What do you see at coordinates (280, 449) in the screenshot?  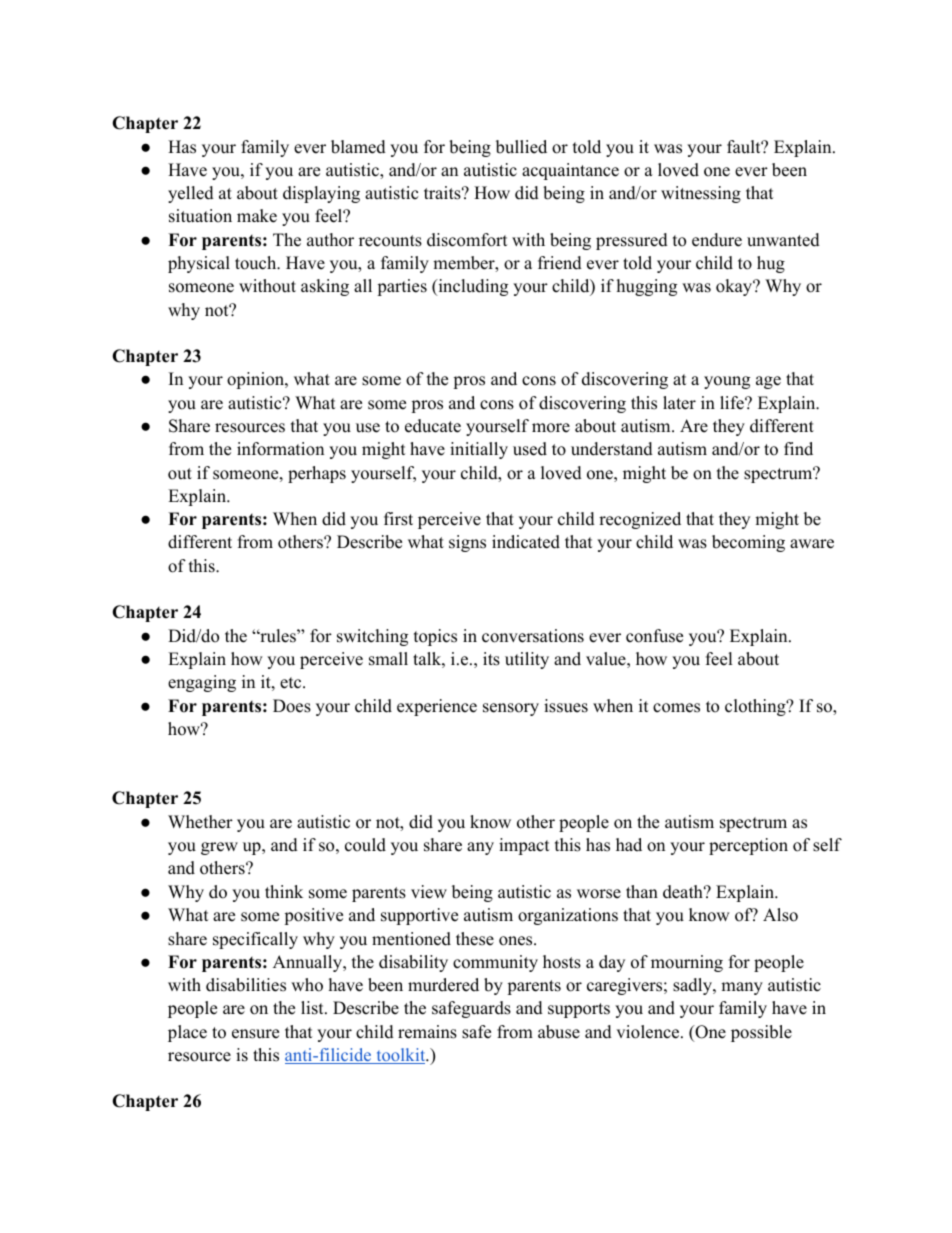 I see `information` at bounding box center [280, 449].
